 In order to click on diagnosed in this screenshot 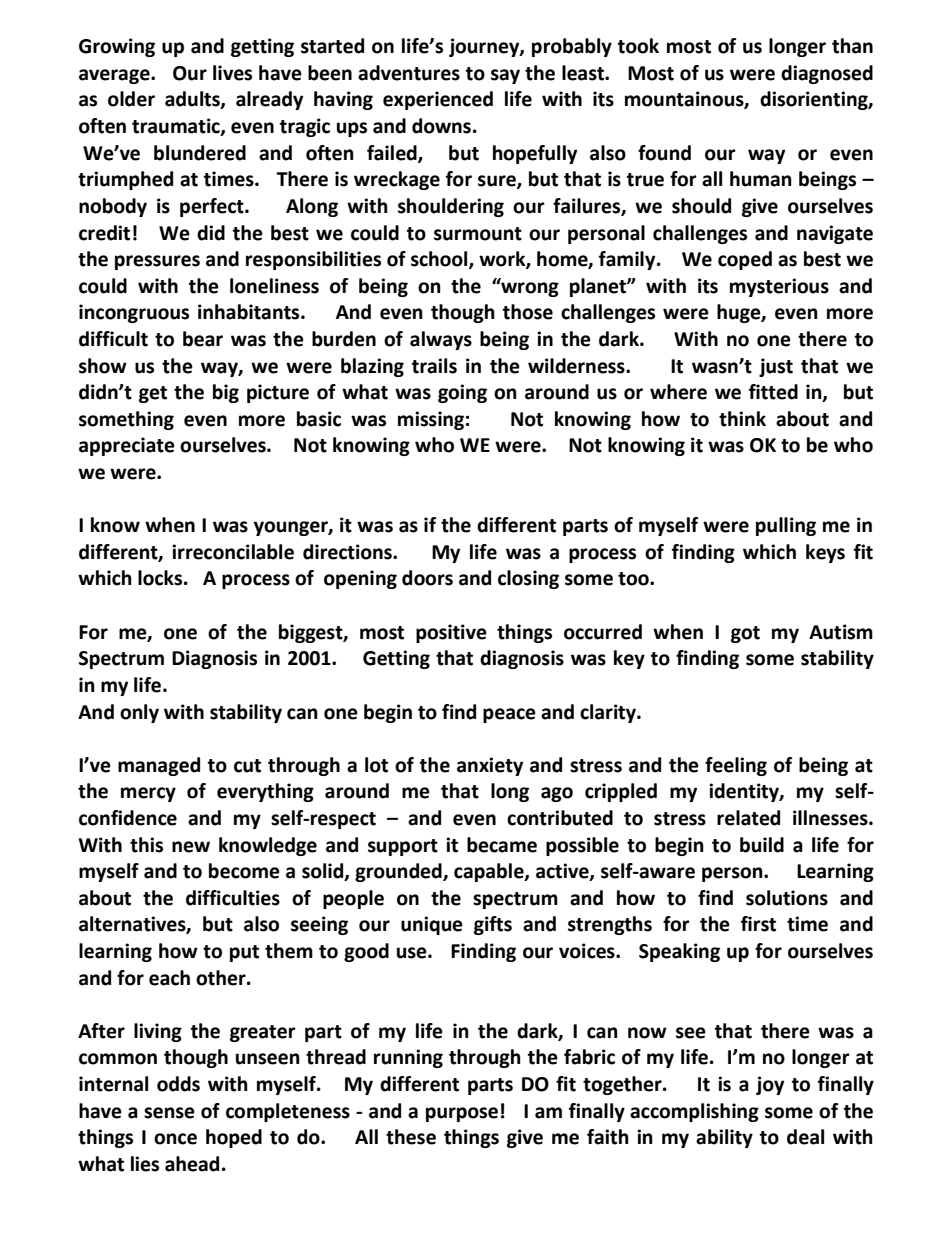, I will do `click(827, 74)`.
